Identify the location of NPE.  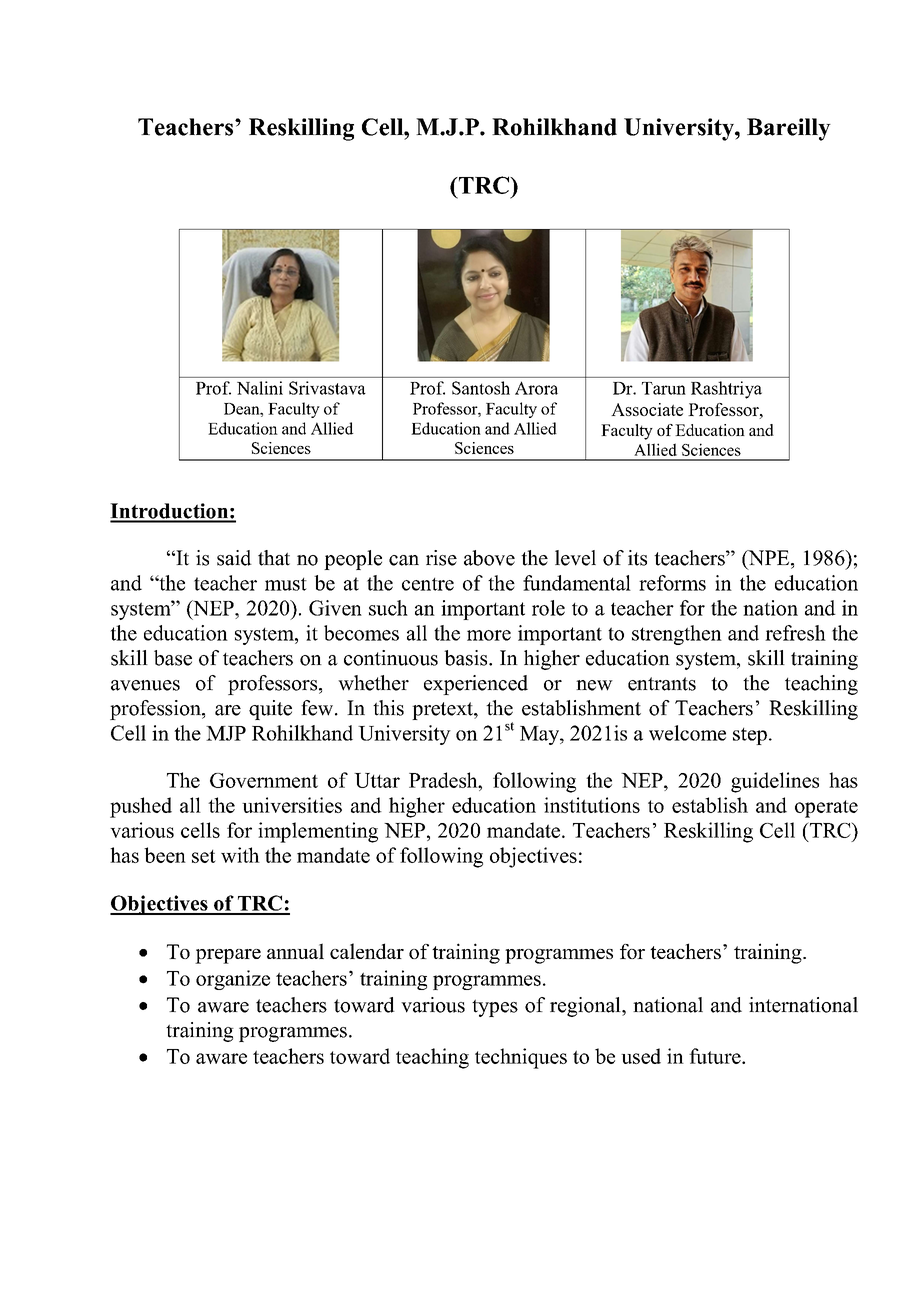
(769, 559).
